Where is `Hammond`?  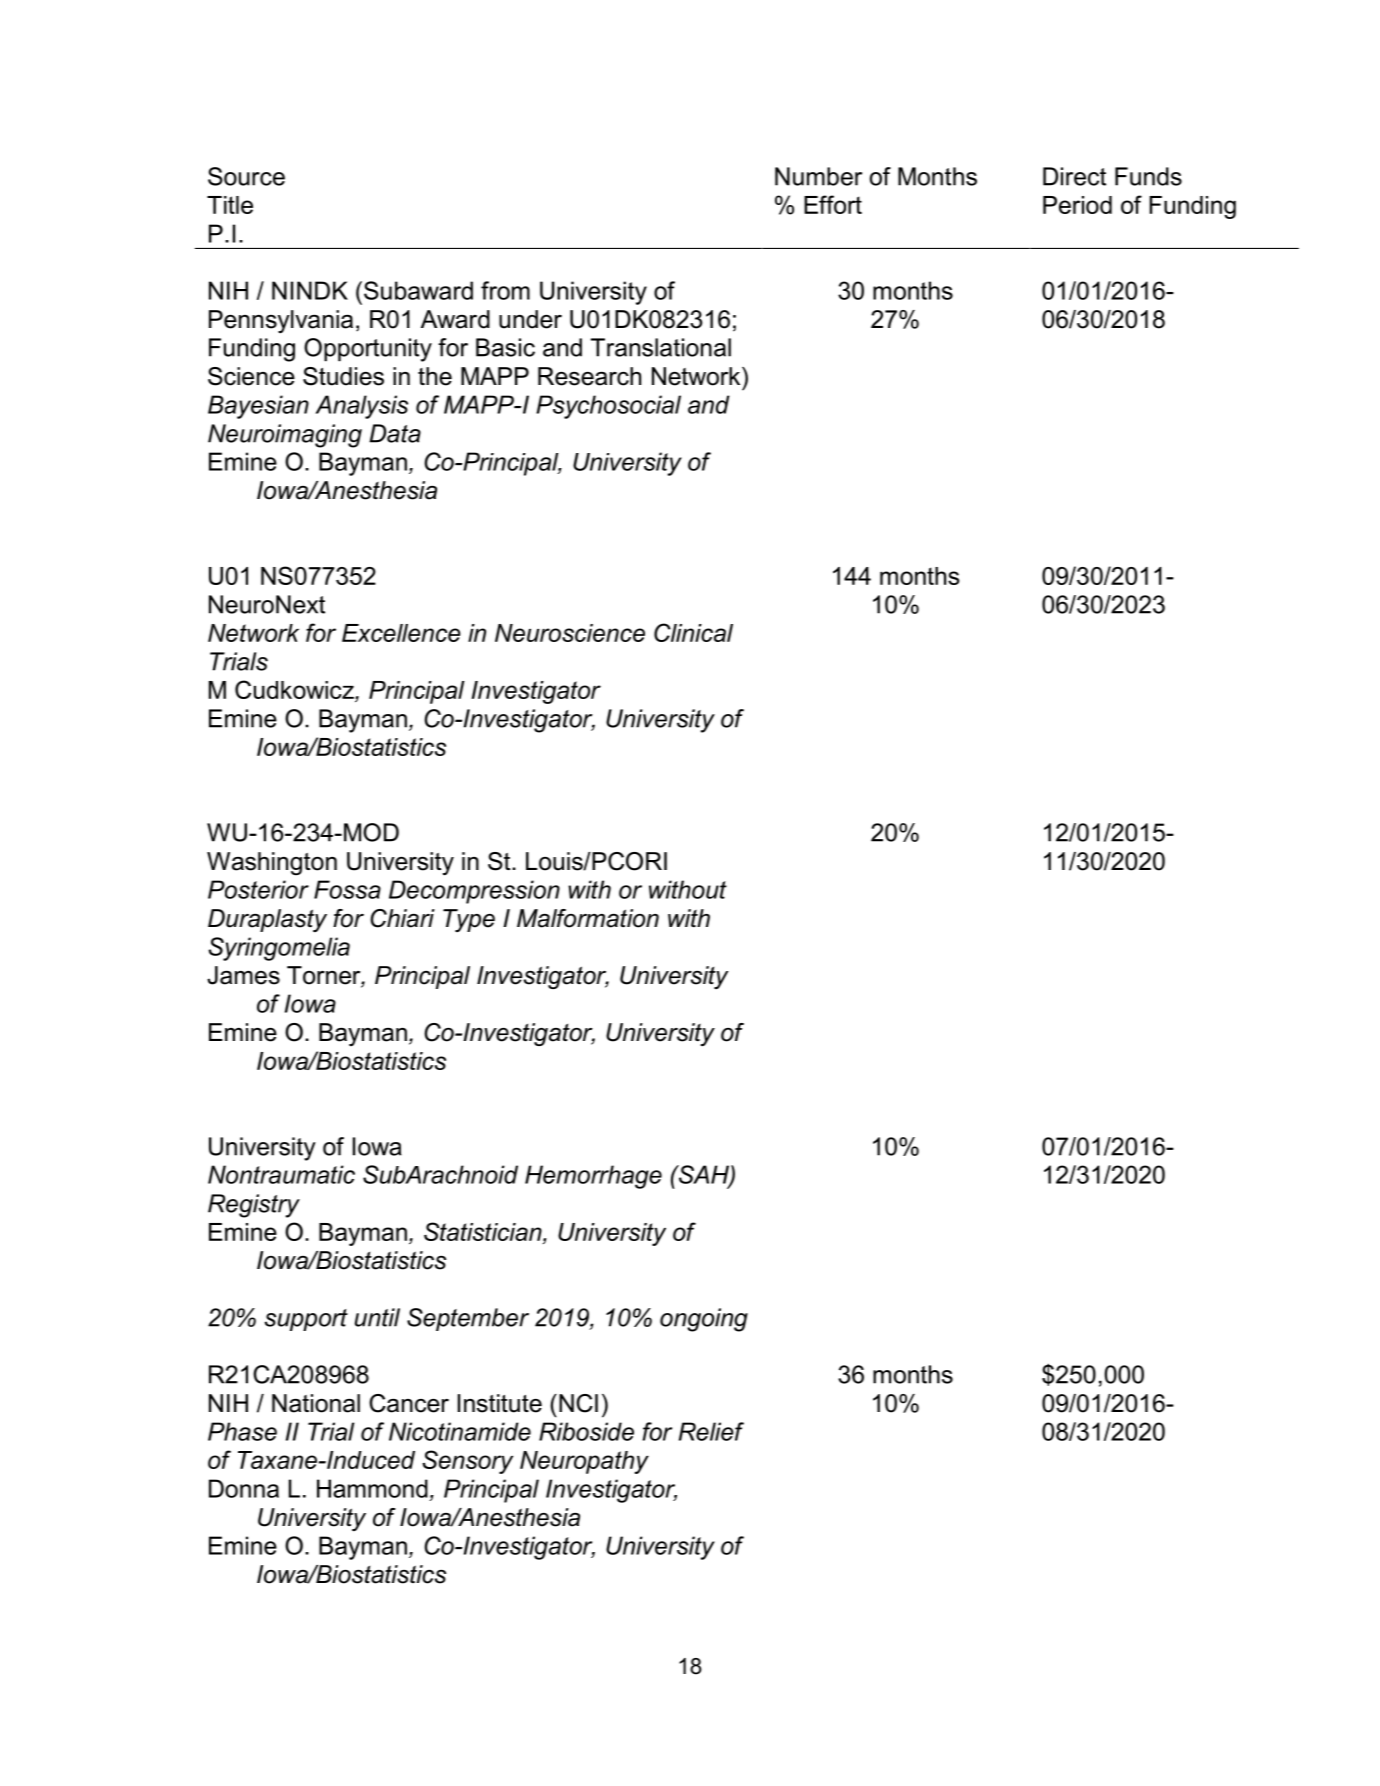 Hammond is located at coordinates (372, 1488).
